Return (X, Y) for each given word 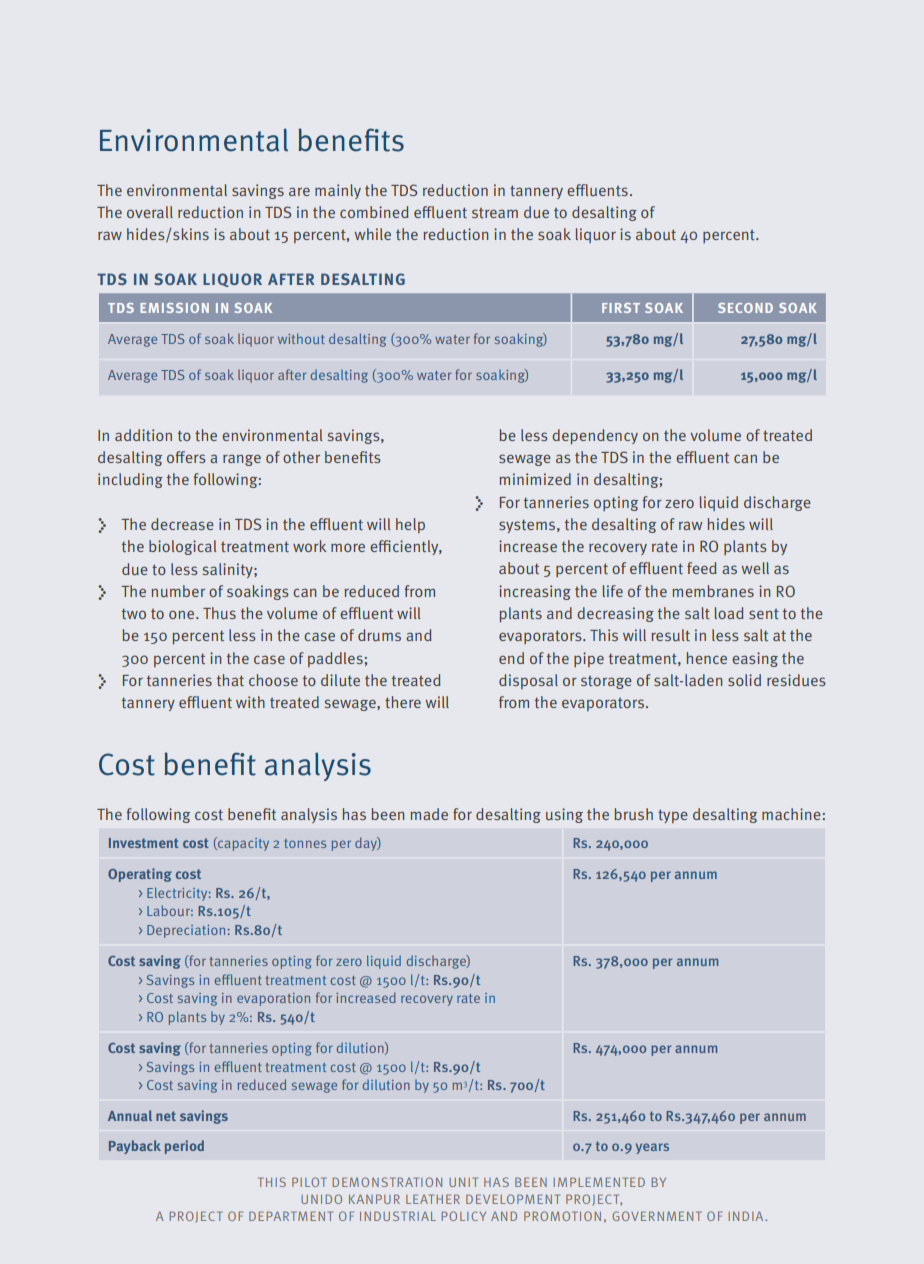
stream (495, 213)
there (403, 702)
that (230, 680)
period (184, 1147)
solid (744, 680)
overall (150, 212)
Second (745, 308)
